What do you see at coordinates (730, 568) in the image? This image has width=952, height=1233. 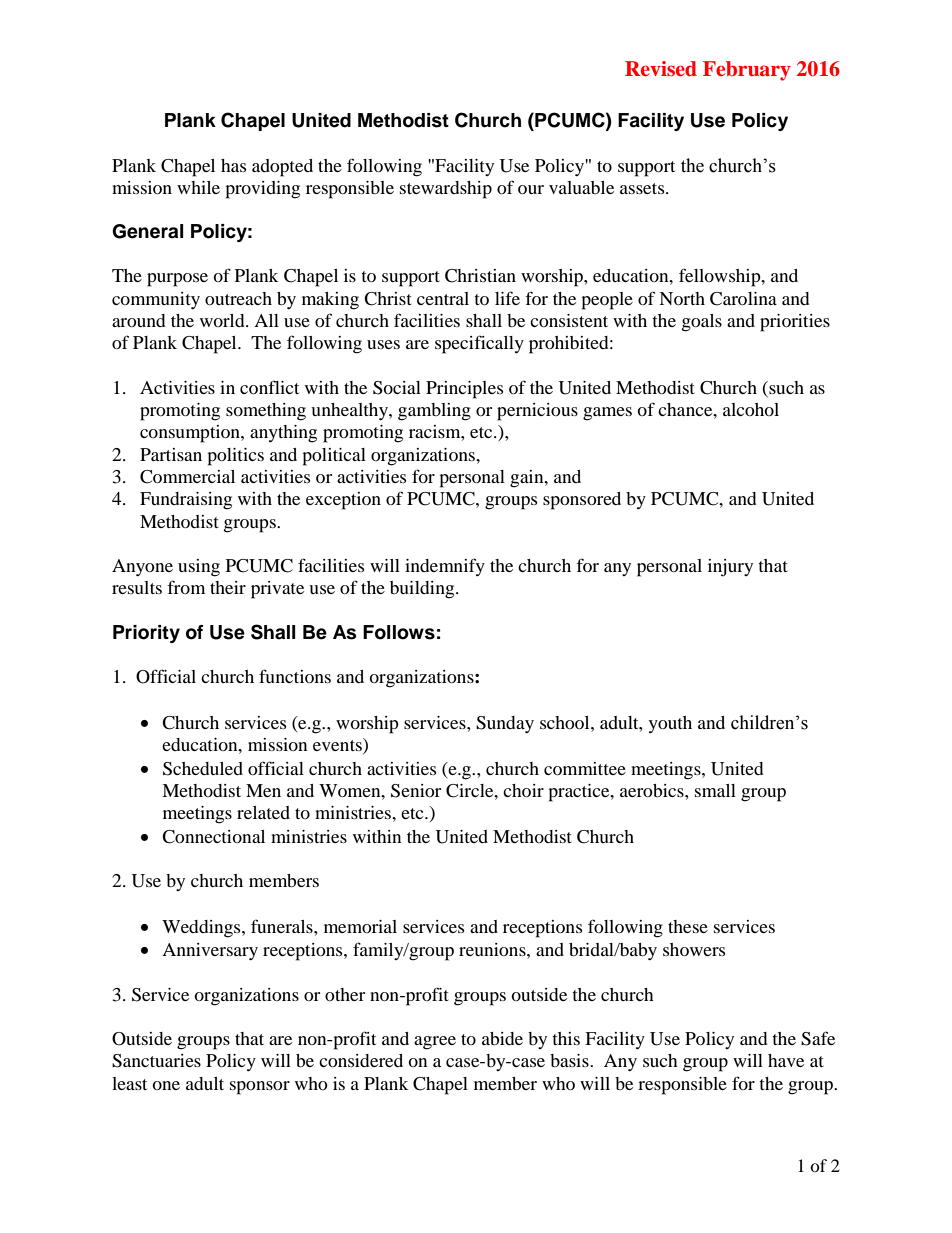 I see `injury` at bounding box center [730, 568].
